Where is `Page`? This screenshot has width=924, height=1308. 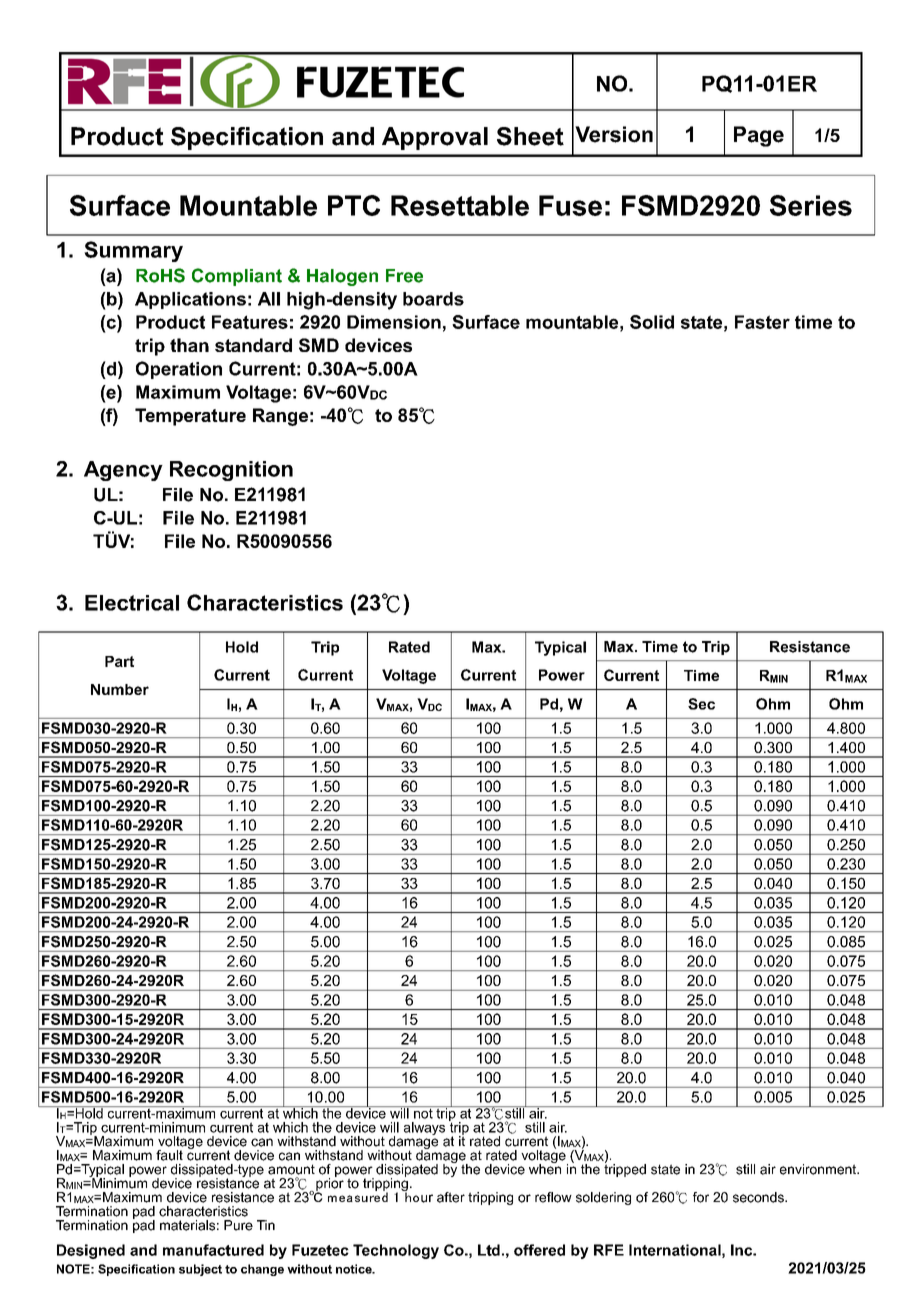
Page is located at coordinates (759, 136).
